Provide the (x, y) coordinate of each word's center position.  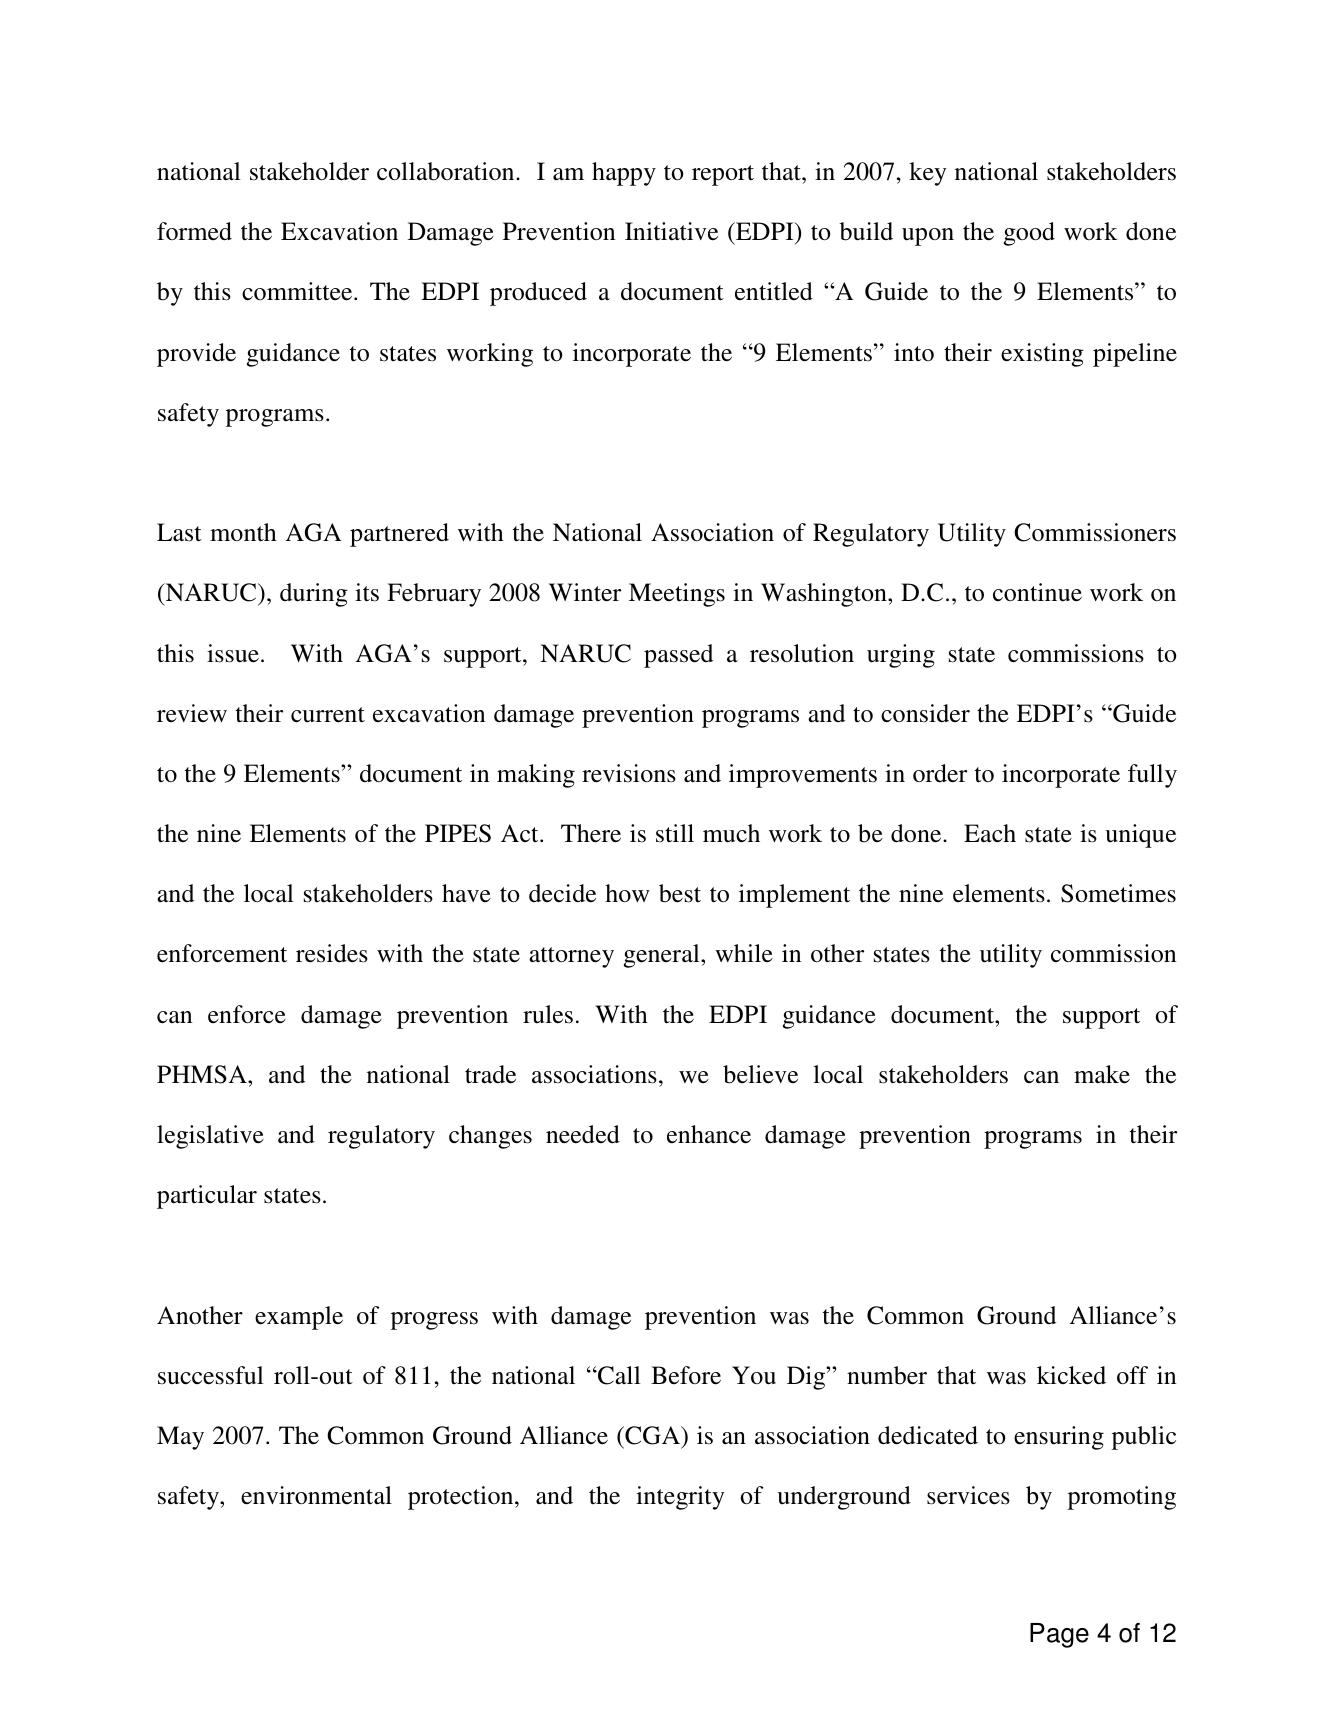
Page (1059, 1635)
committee (298, 291)
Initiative (671, 231)
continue (1037, 592)
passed (678, 656)
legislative (210, 1137)
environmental (316, 1495)
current (328, 715)
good (1029, 234)
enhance (709, 1134)
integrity (680, 1498)
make (1102, 1074)
